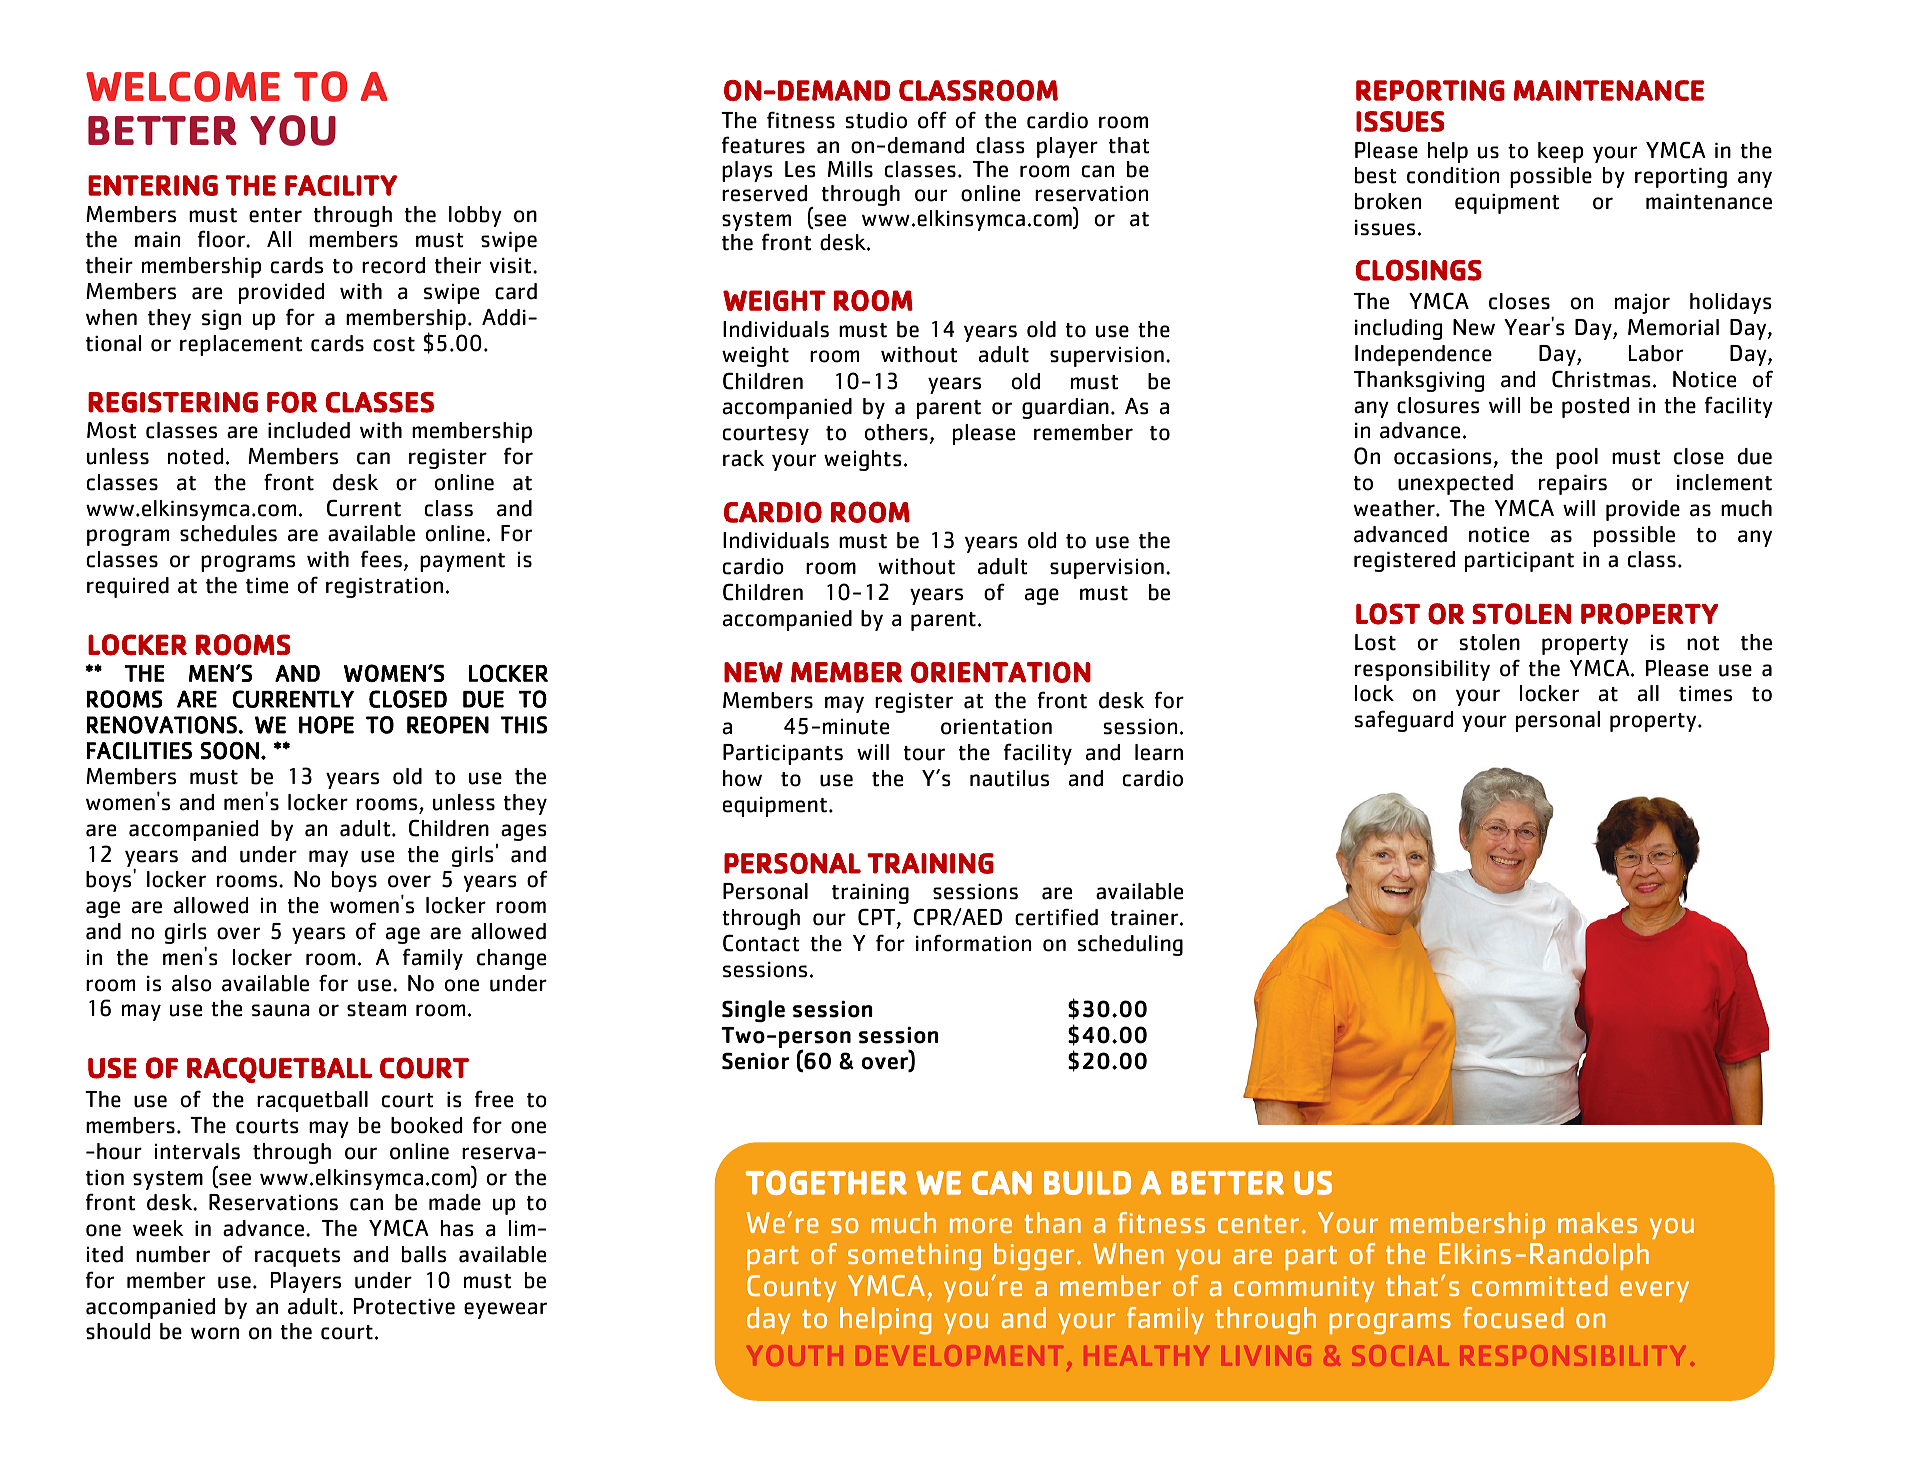  What do you see at coordinates (297, 1257) in the screenshot?
I see `racquets` at bounding box center [297, 1257].
